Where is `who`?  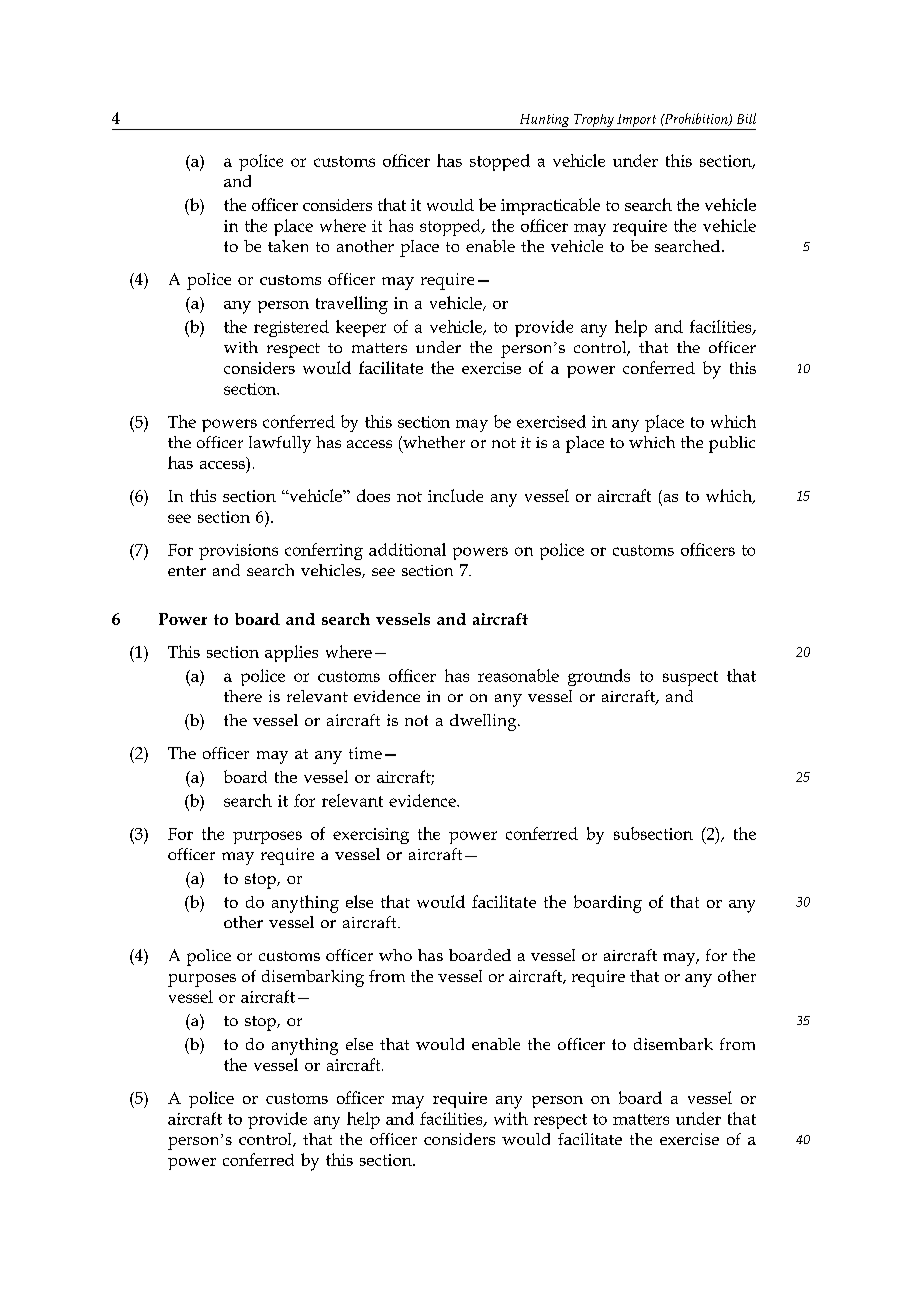
who is located at coordinates (395, 955).
